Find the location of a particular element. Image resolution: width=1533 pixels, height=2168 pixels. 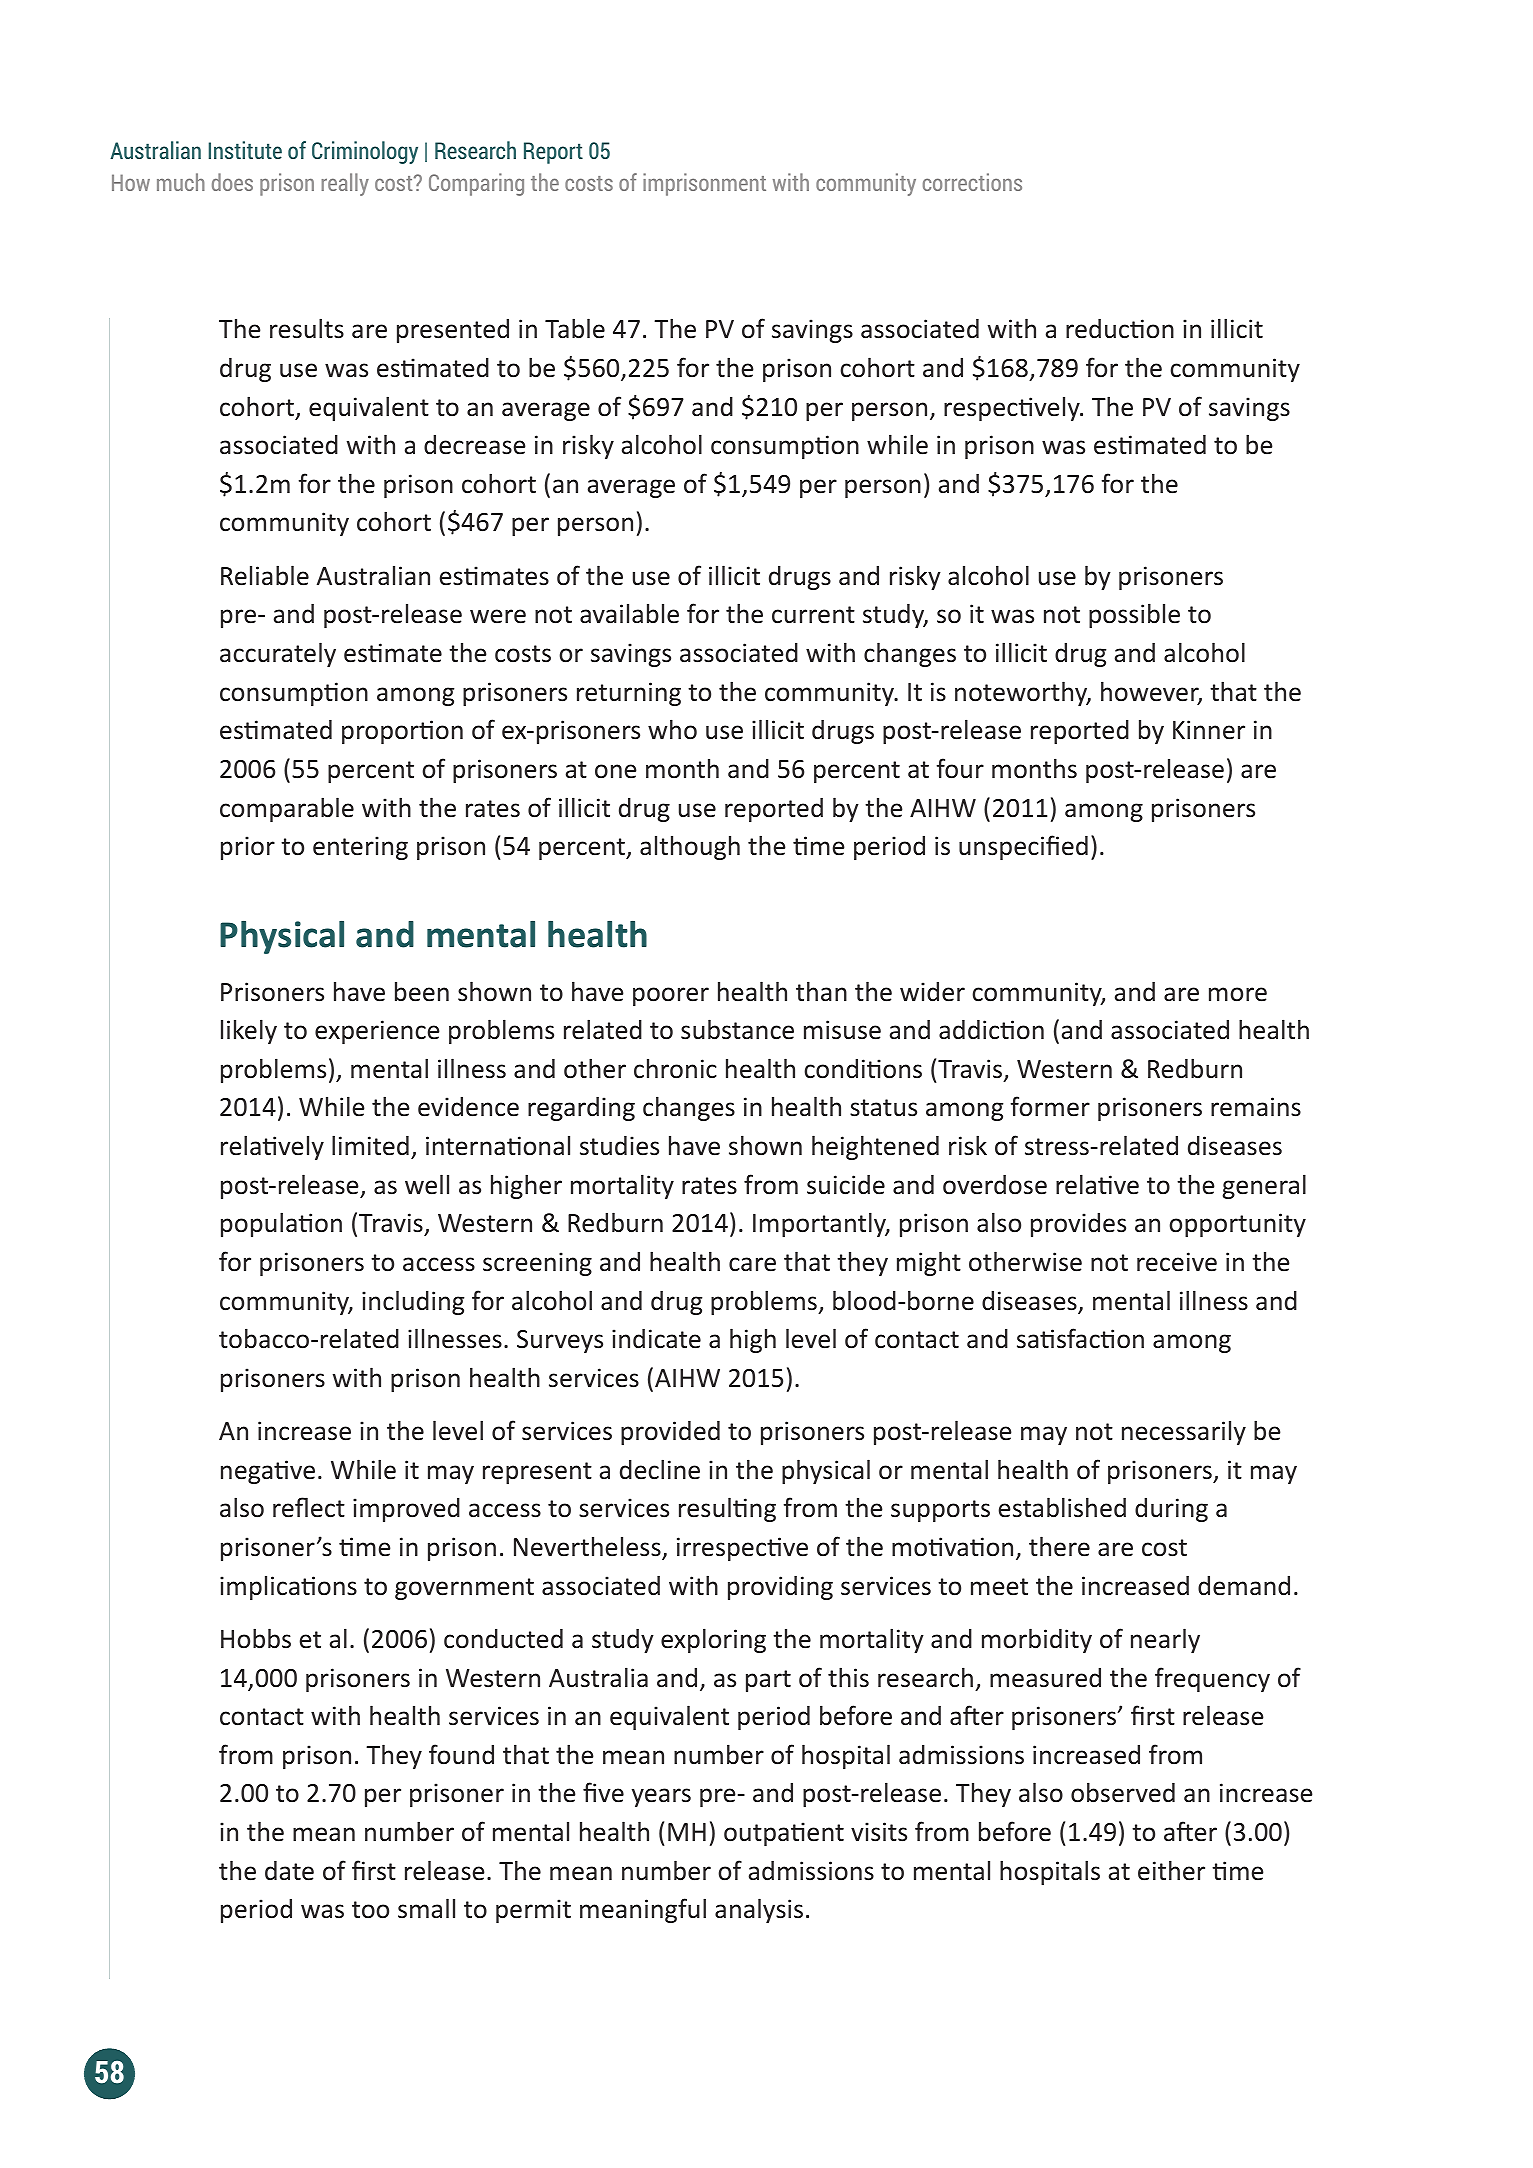

who is located at coordinates (672, 729).
